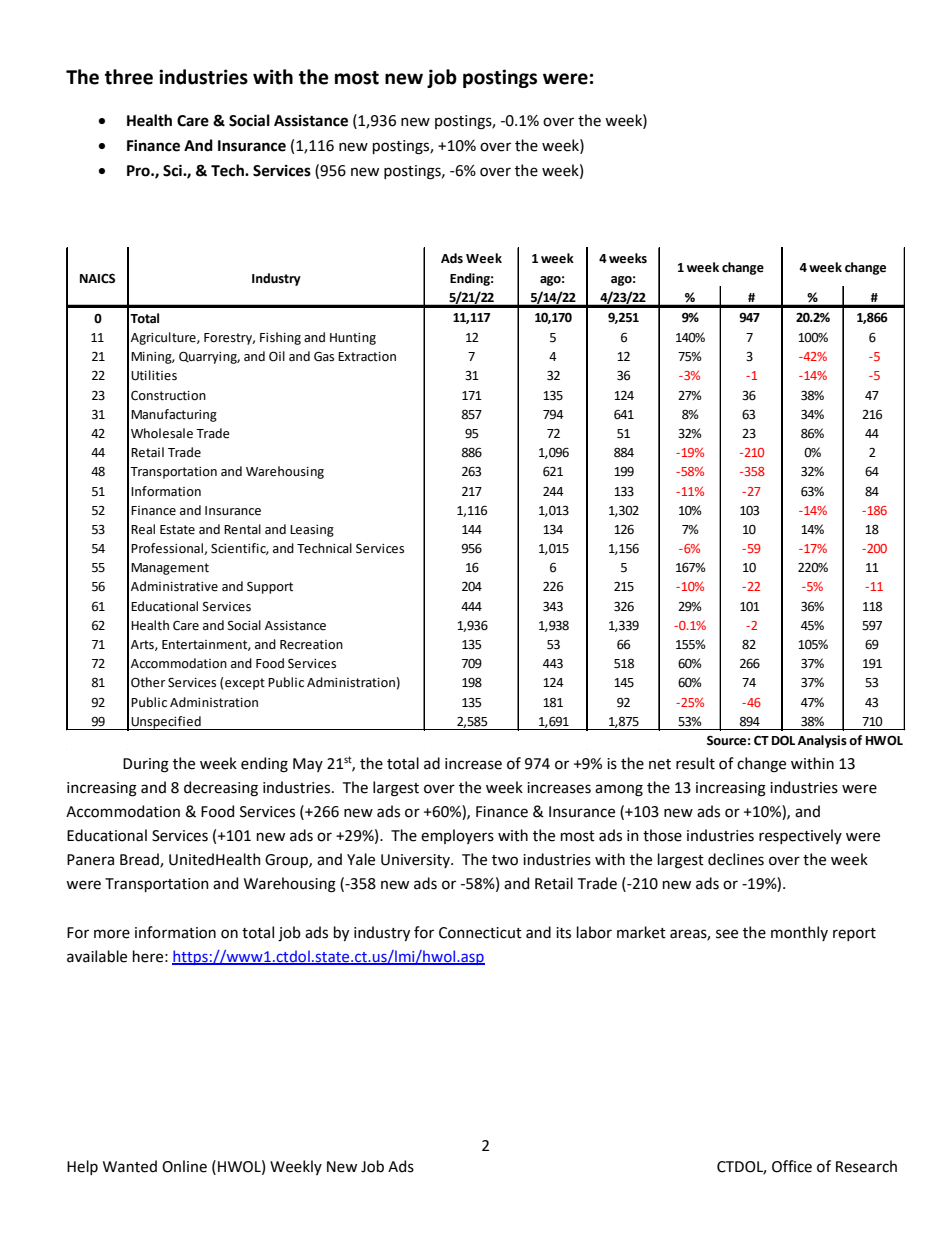  Describe the element at coordinates (367, 357) in the image. I see `Extraction` at that location.
